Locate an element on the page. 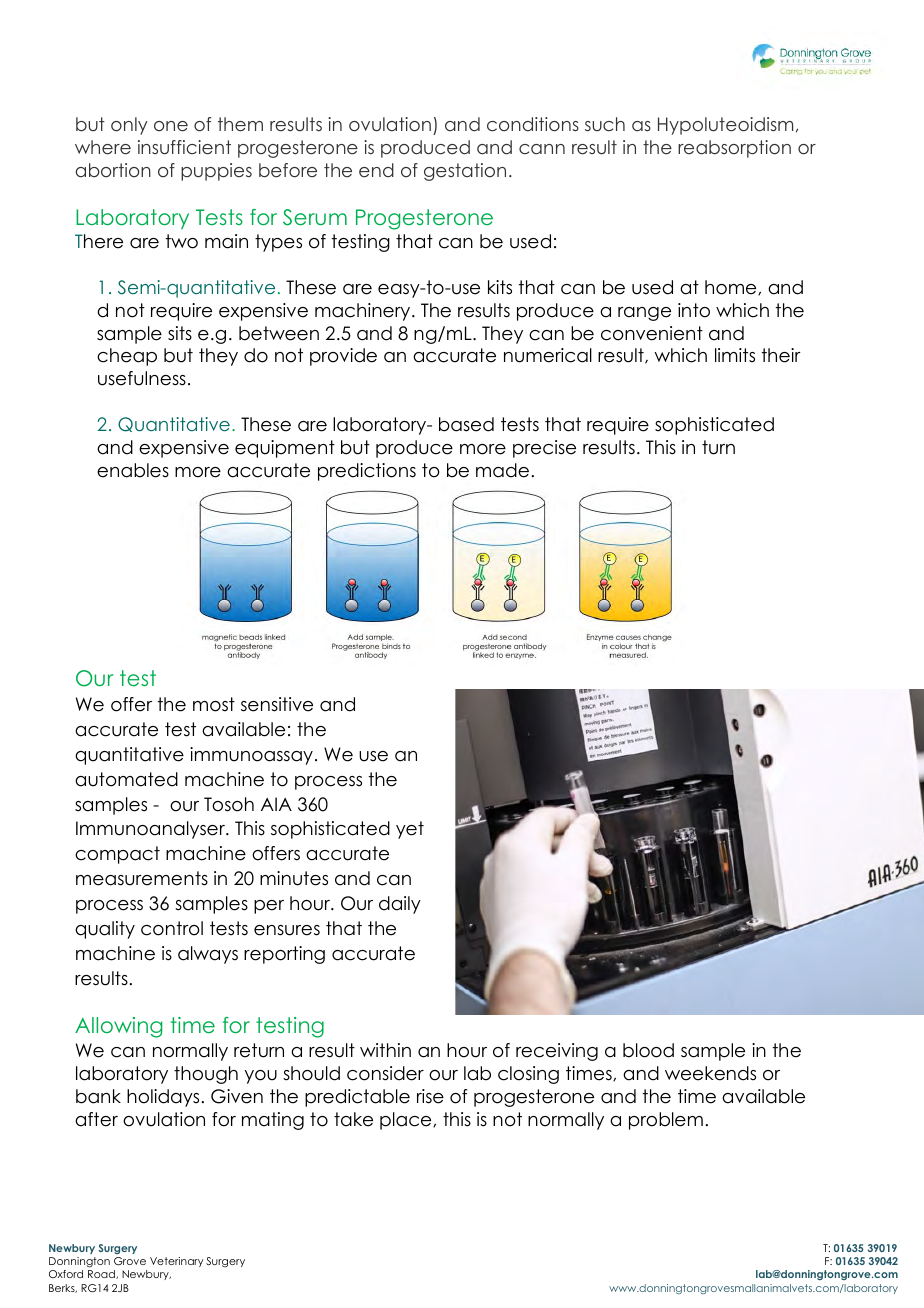  place is located at coordinates (407, 1121).
